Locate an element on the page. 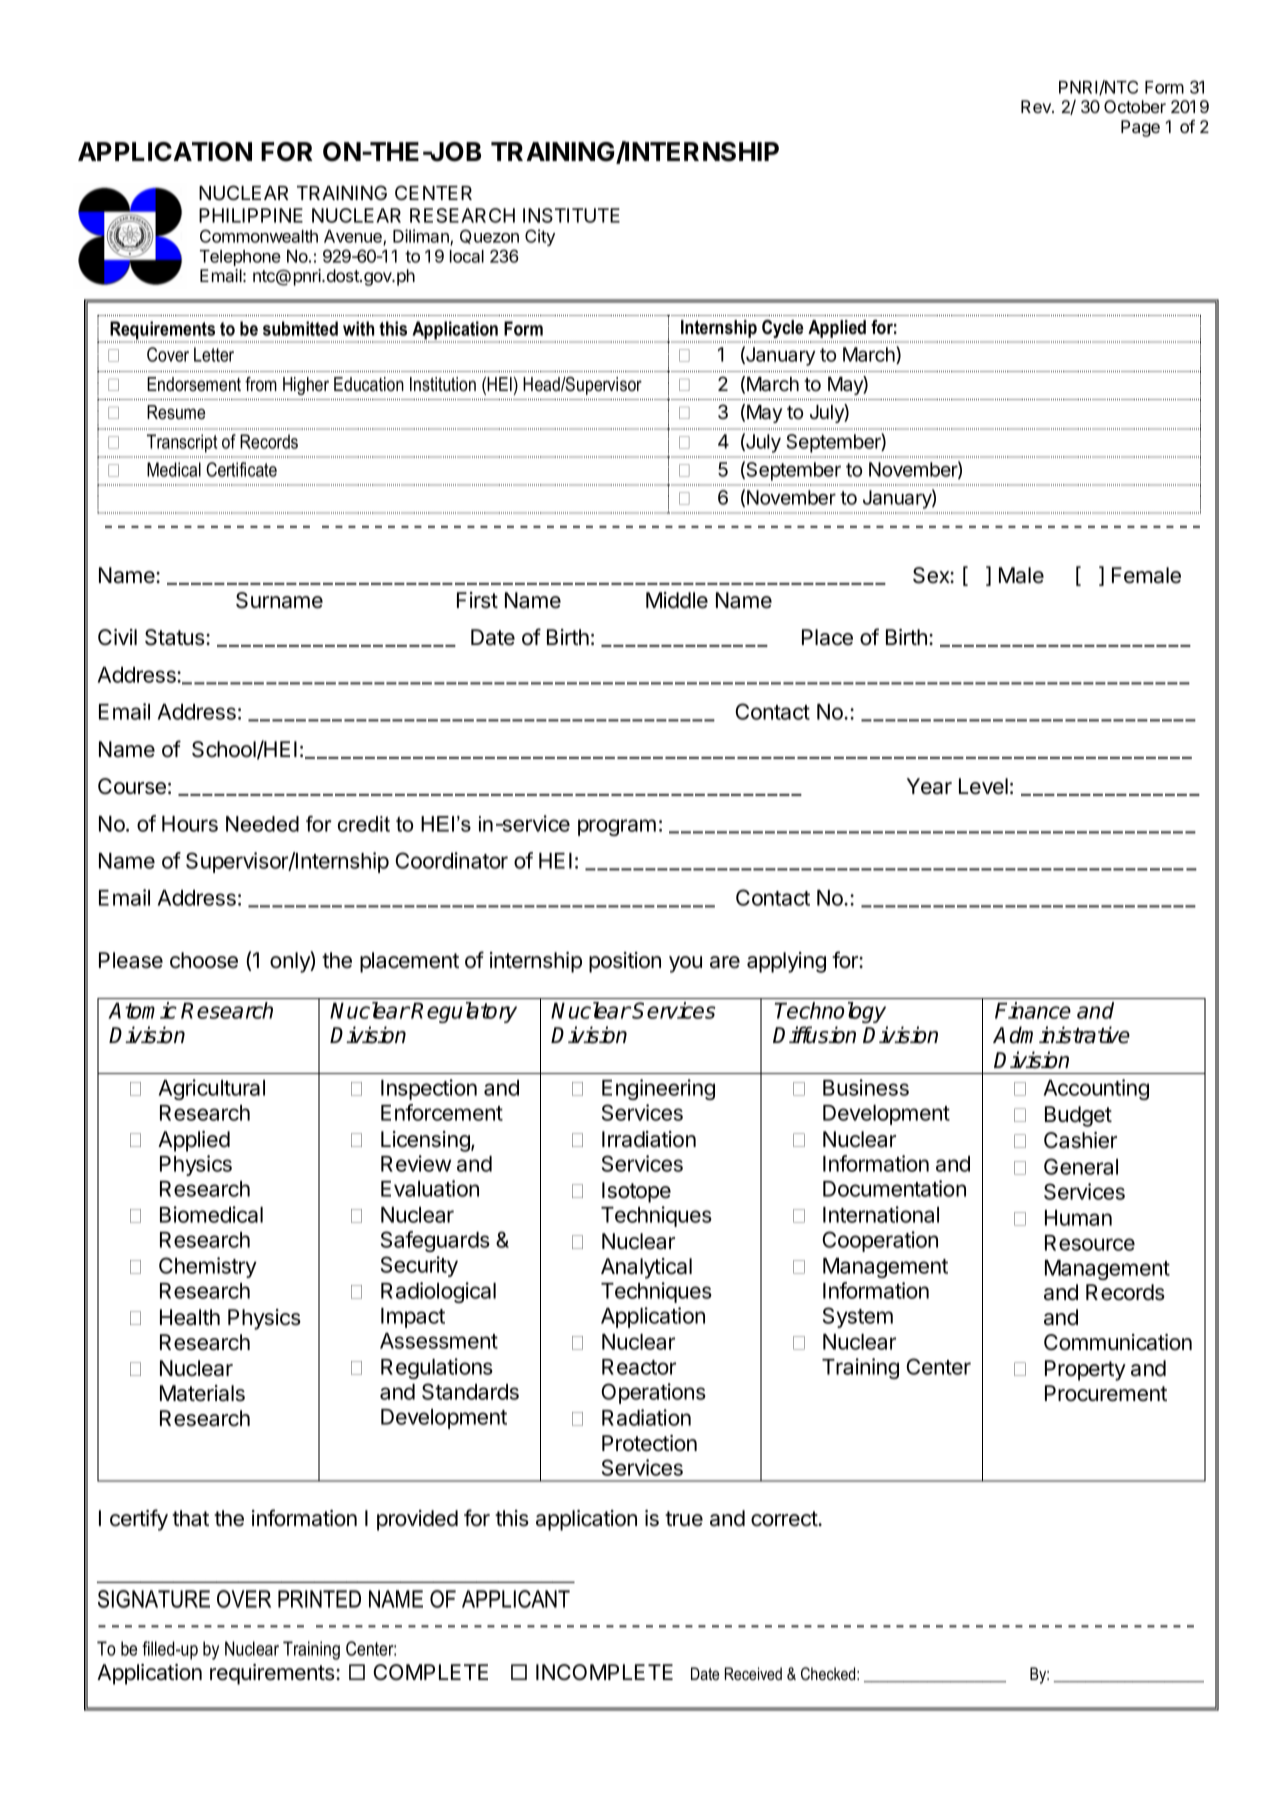 Image resolution: width=1286 pixels, height=1818 pixels. Page is located at coordinates (1140, 128).
